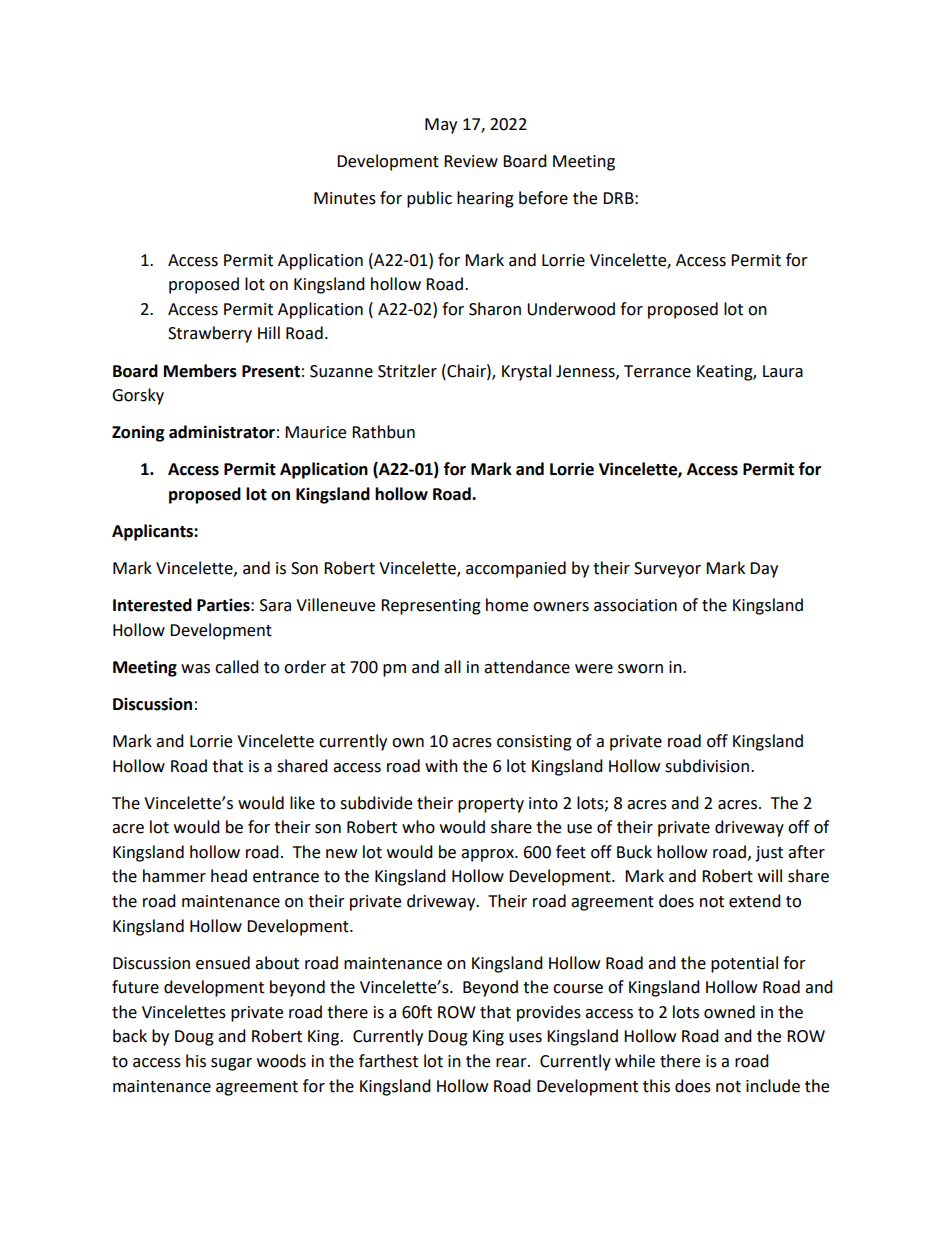 The width and height of the screenshot is (952, 1233). I want to click on just, so click(769, 854).
